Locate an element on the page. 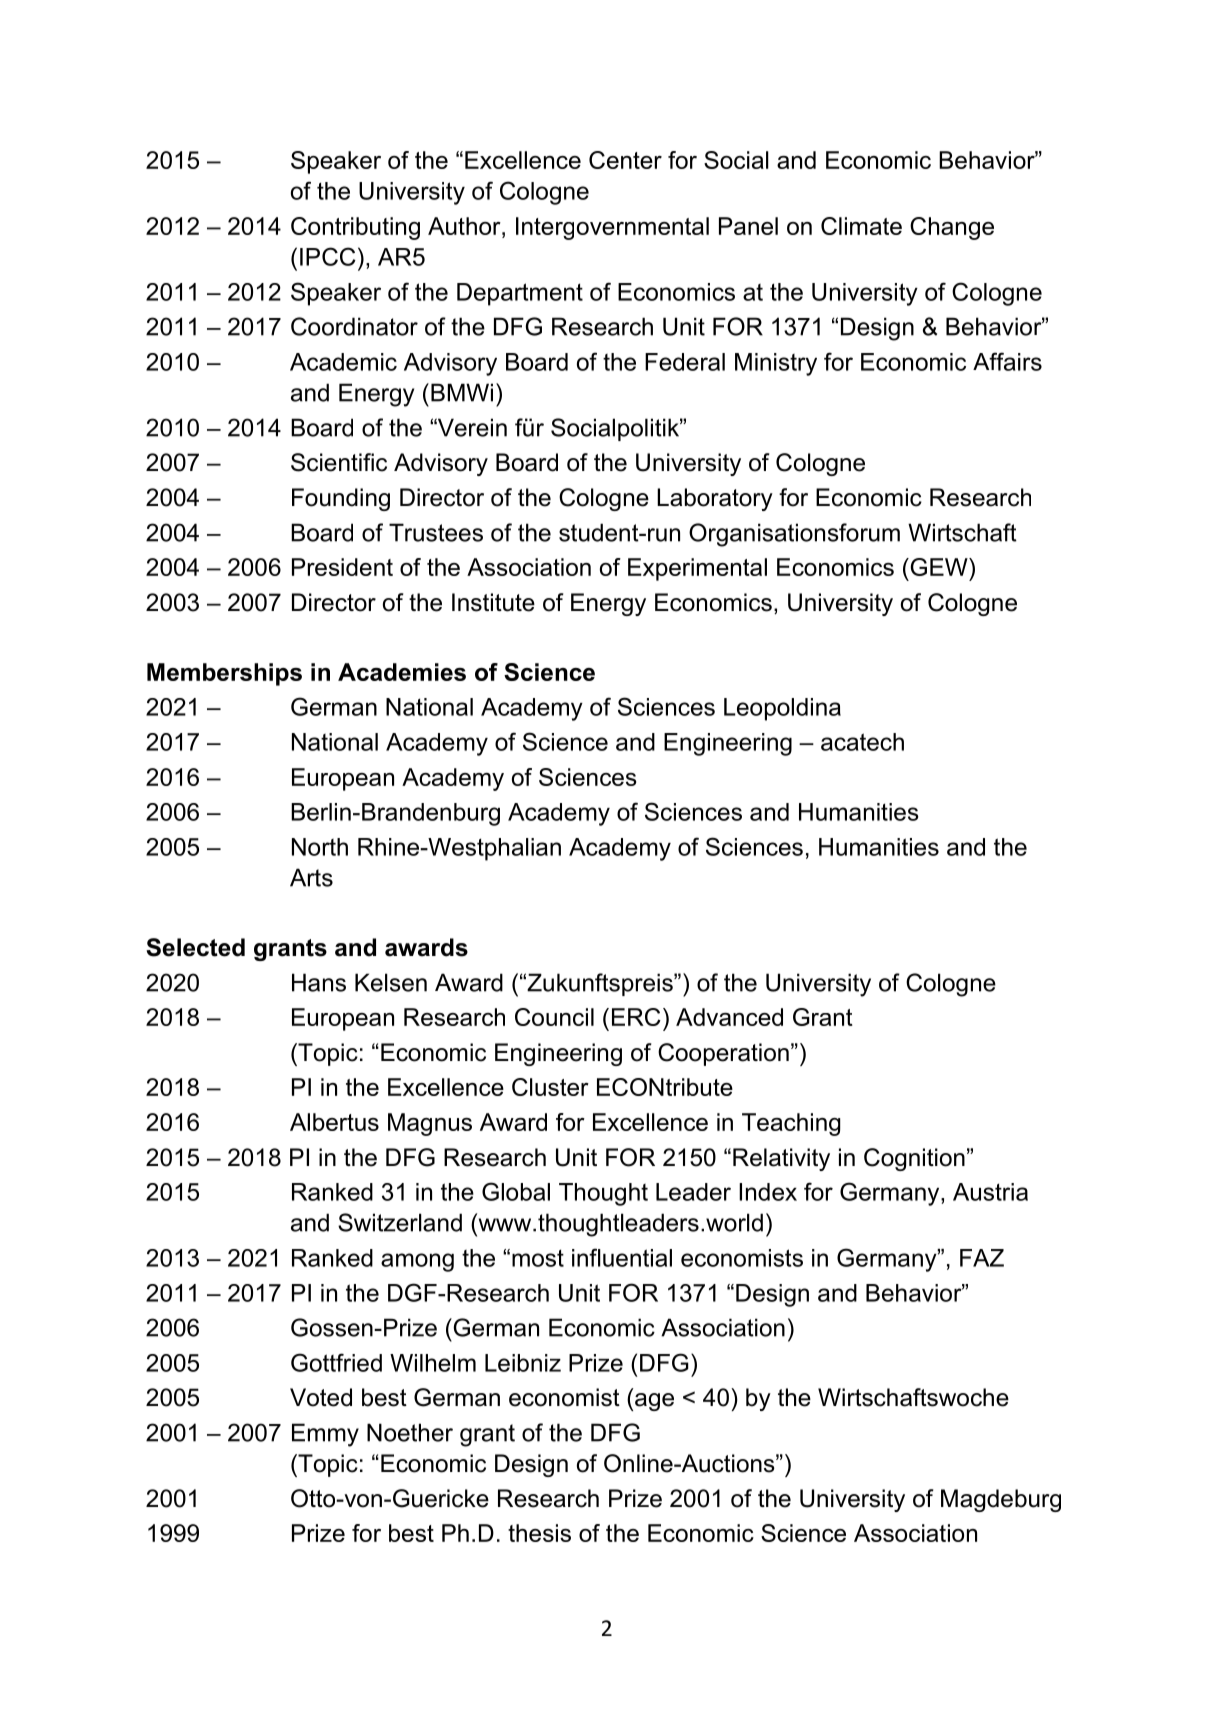  thesis is located at coordinates (539, 1533).
